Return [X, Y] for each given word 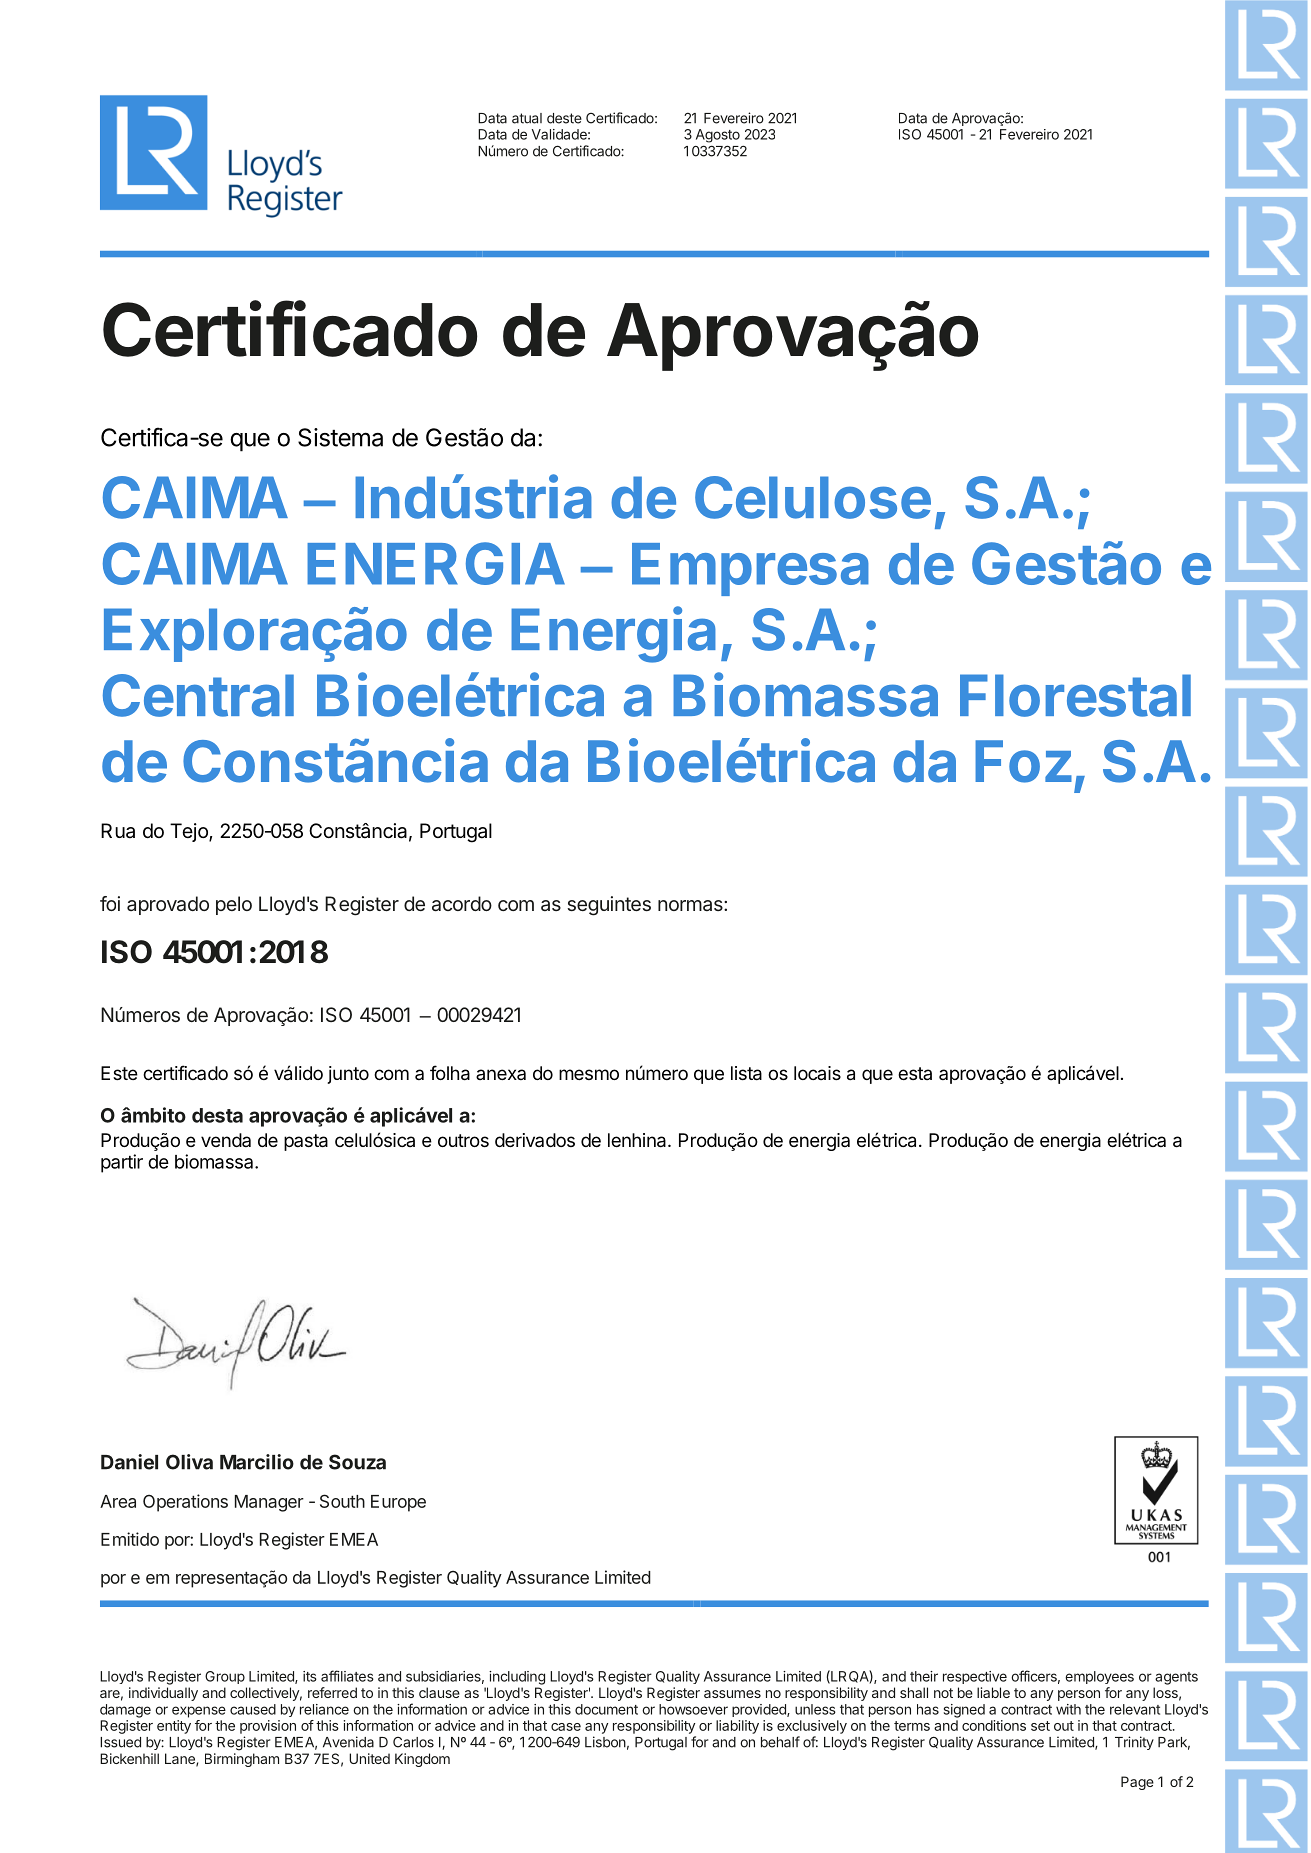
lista [746, 1073]
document [606, 1709]
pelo [234, 905]
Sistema [340, 437]
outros [463, 1140]
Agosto [718, 136]
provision [268, 1727]
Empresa [750, 569]
